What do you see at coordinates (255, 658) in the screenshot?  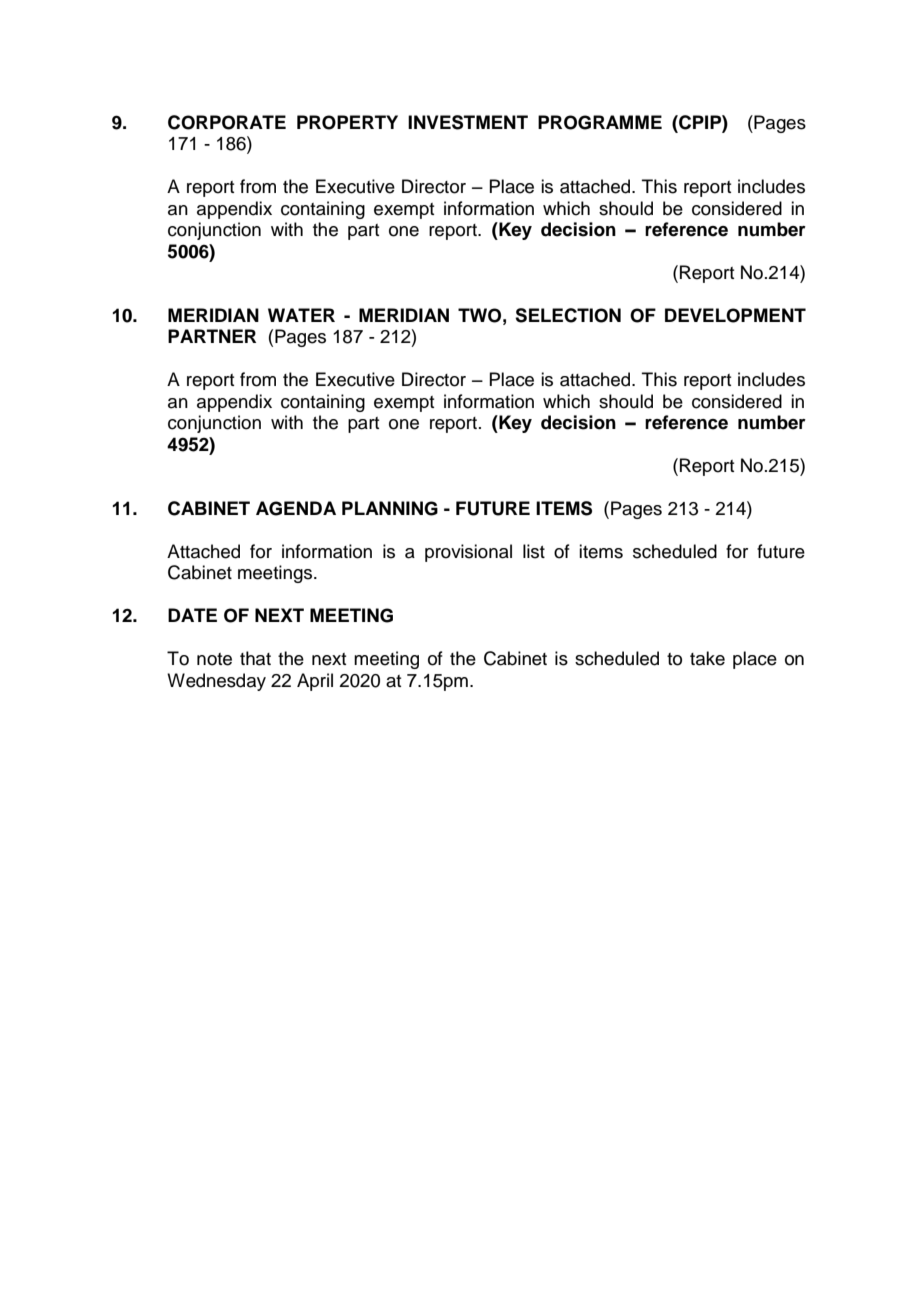 I see `that` at bounding box center [255, 658].
